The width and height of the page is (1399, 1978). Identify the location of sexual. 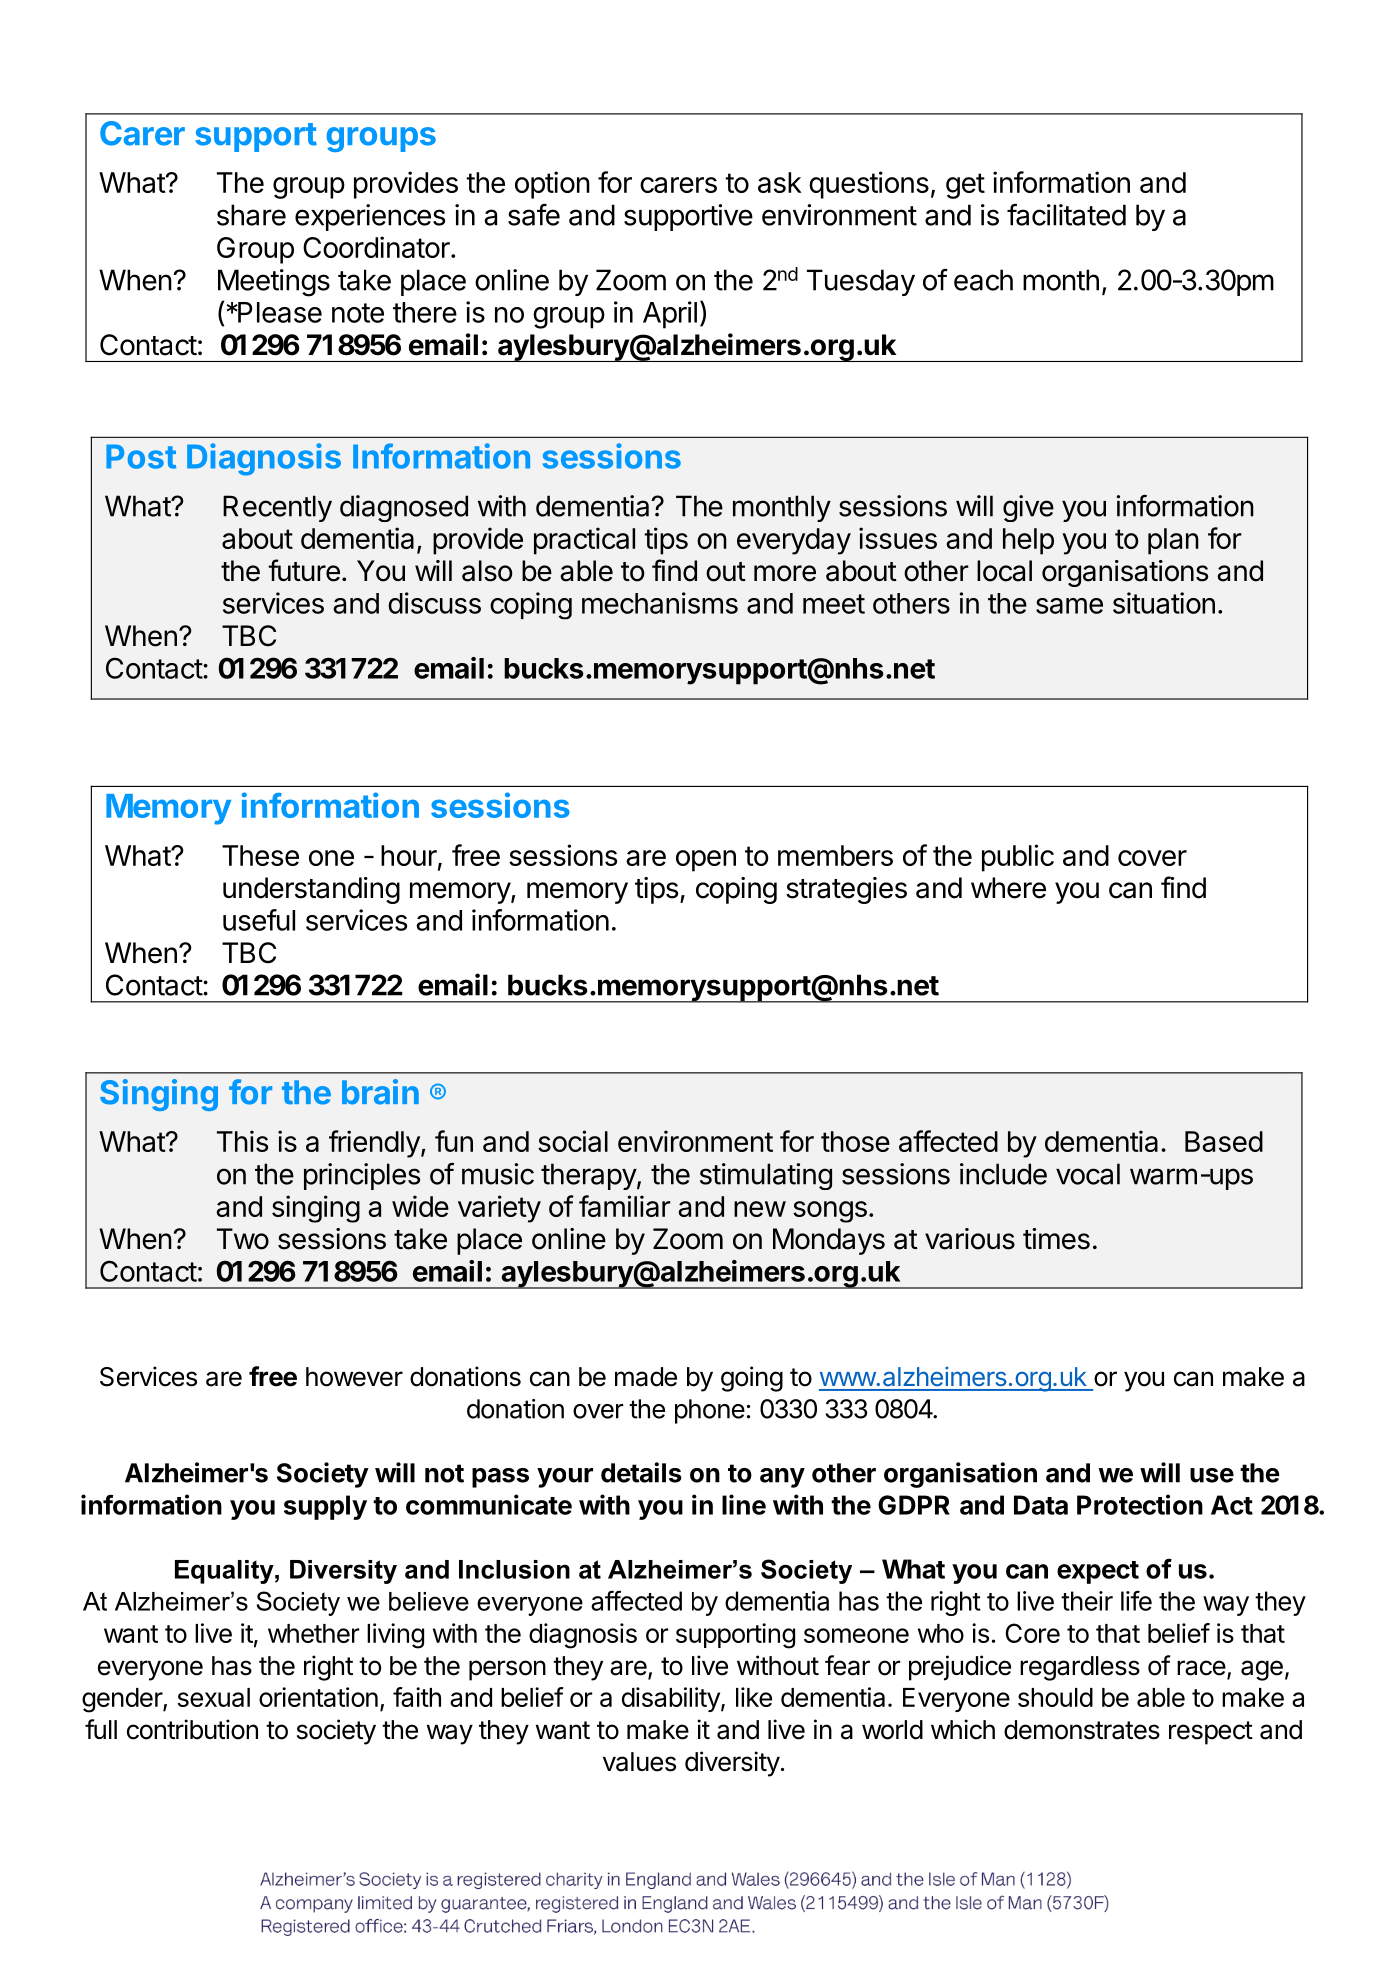
(214, 1697).
